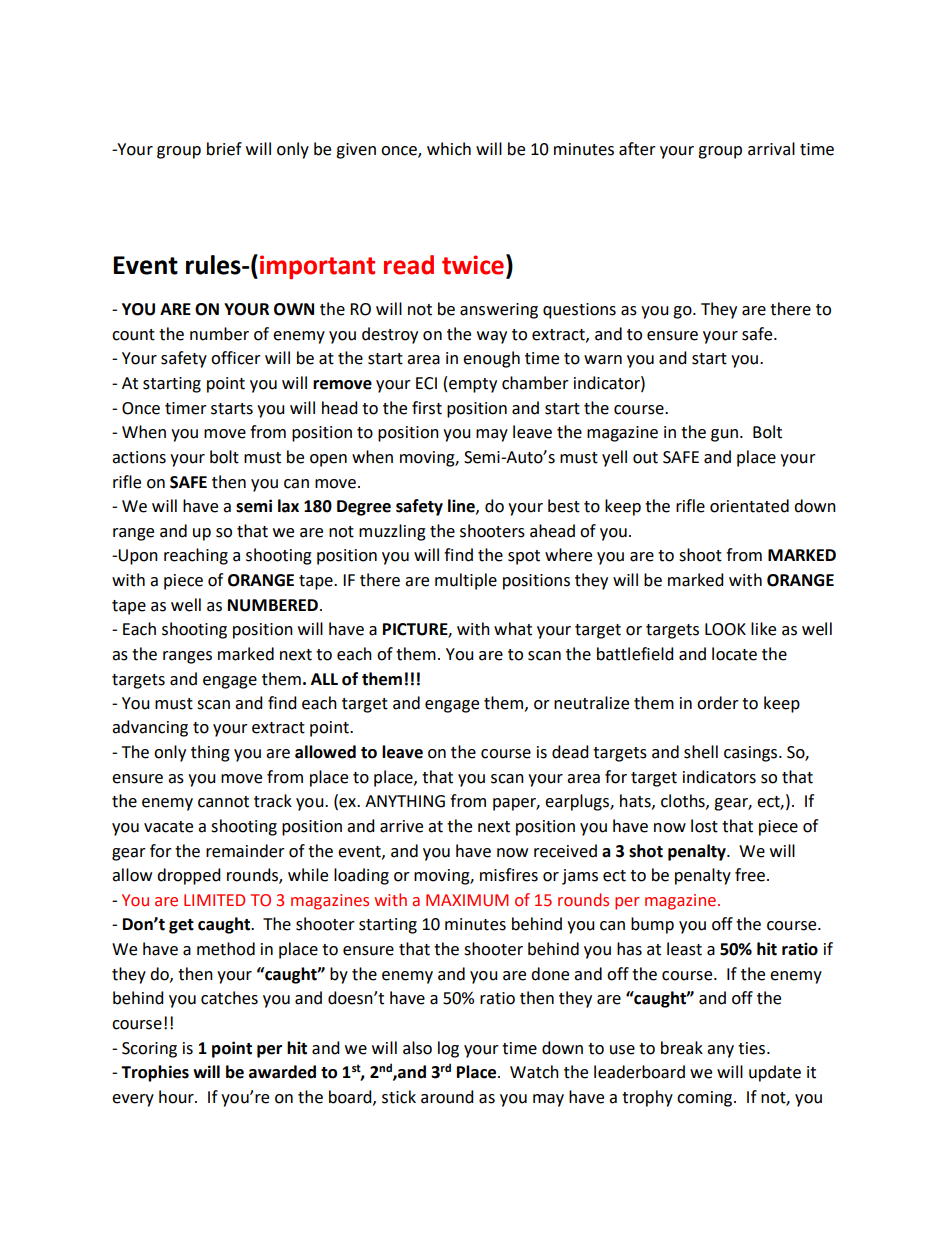  What do you see at coordinates (177, 1097) in the screenshot?
I see `hour` at bounding box center [177, 1097].
